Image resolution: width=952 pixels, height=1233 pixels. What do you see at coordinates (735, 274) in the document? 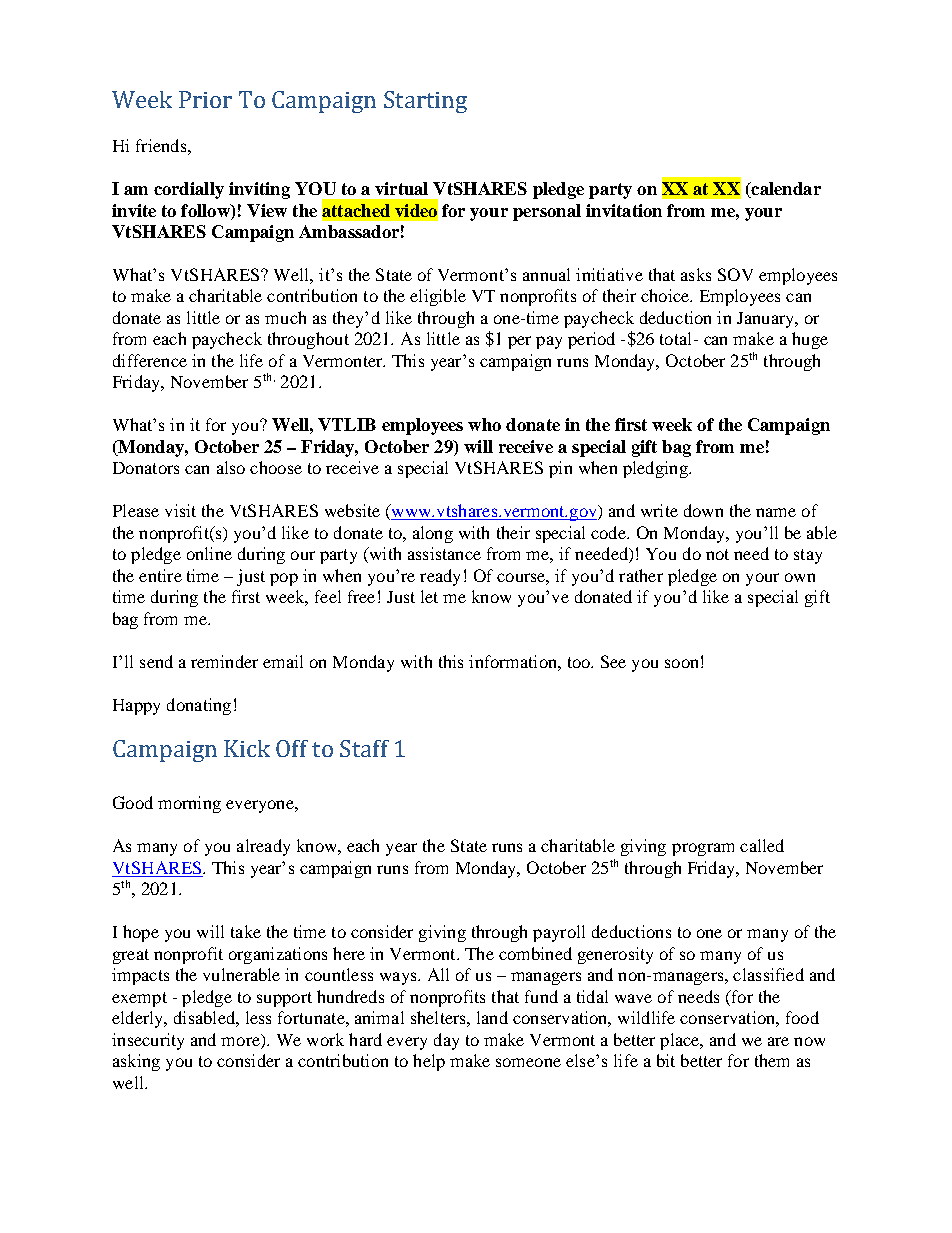
I see `SOV` at bounding box center [735, 274].
